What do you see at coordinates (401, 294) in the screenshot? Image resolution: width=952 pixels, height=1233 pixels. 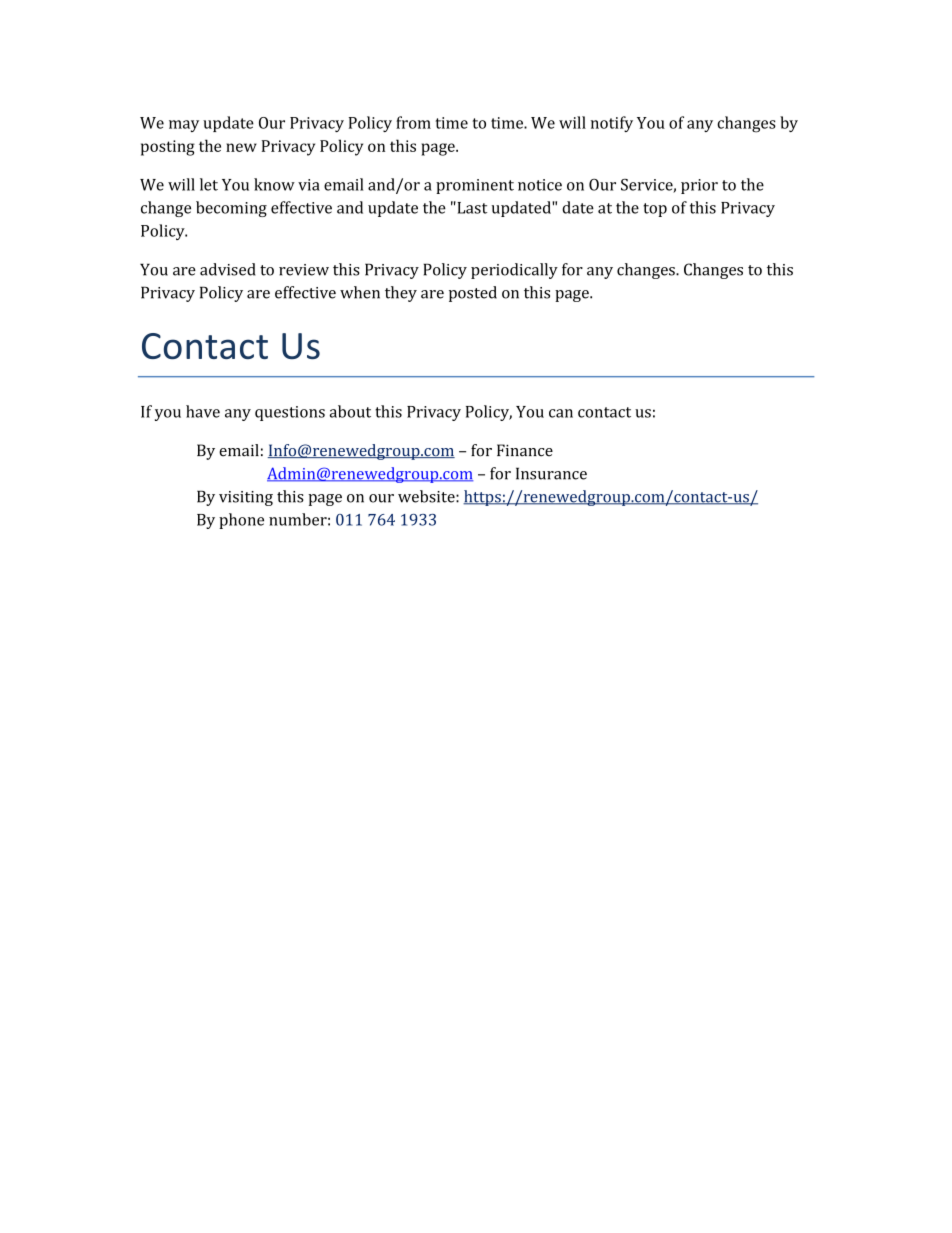 I see `they` at bounding box center [401, 294].
